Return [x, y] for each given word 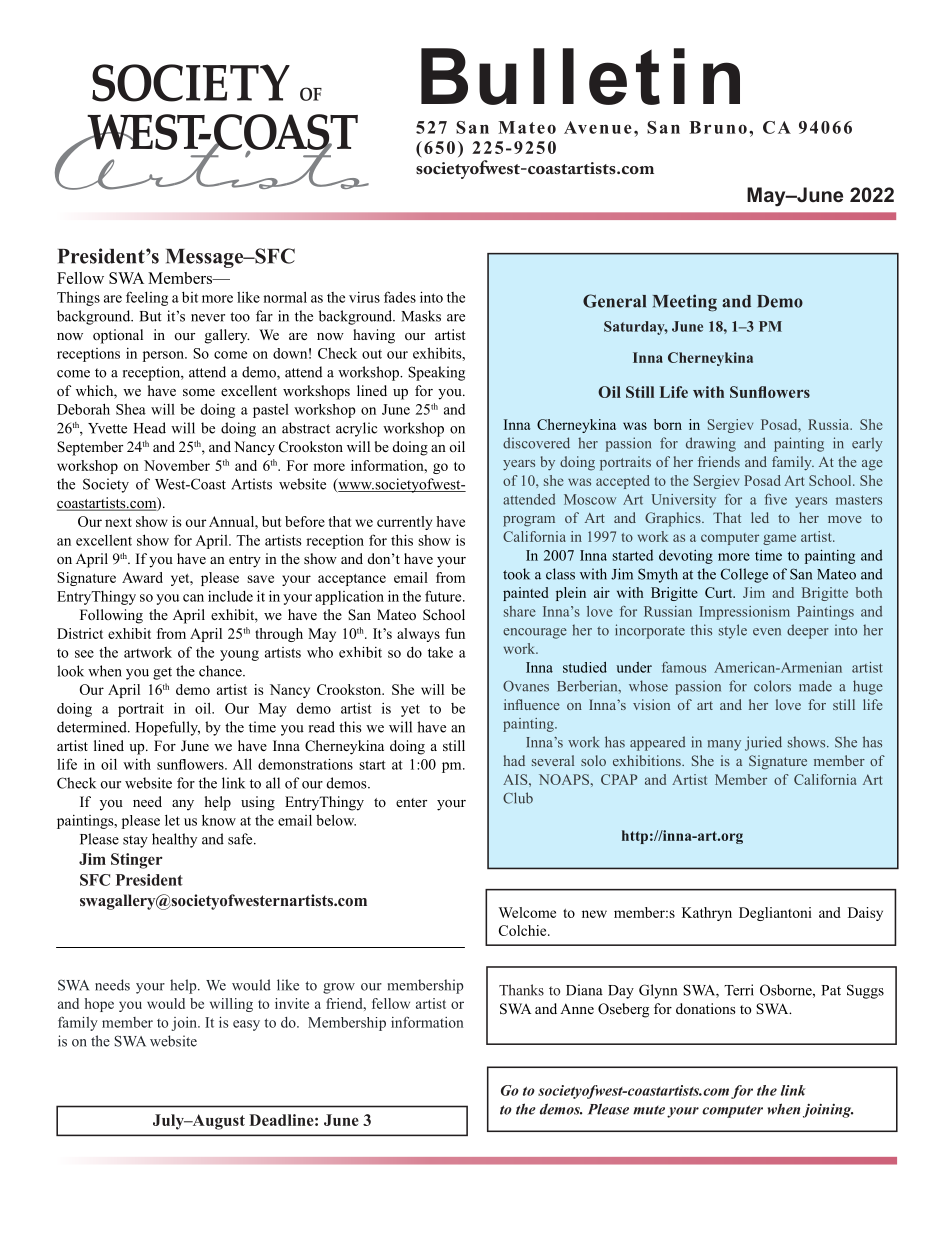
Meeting [685, 303]
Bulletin [580, 76]
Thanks [521, 990]
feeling [147, 298]
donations [705, 1008]
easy [246, 1025]
